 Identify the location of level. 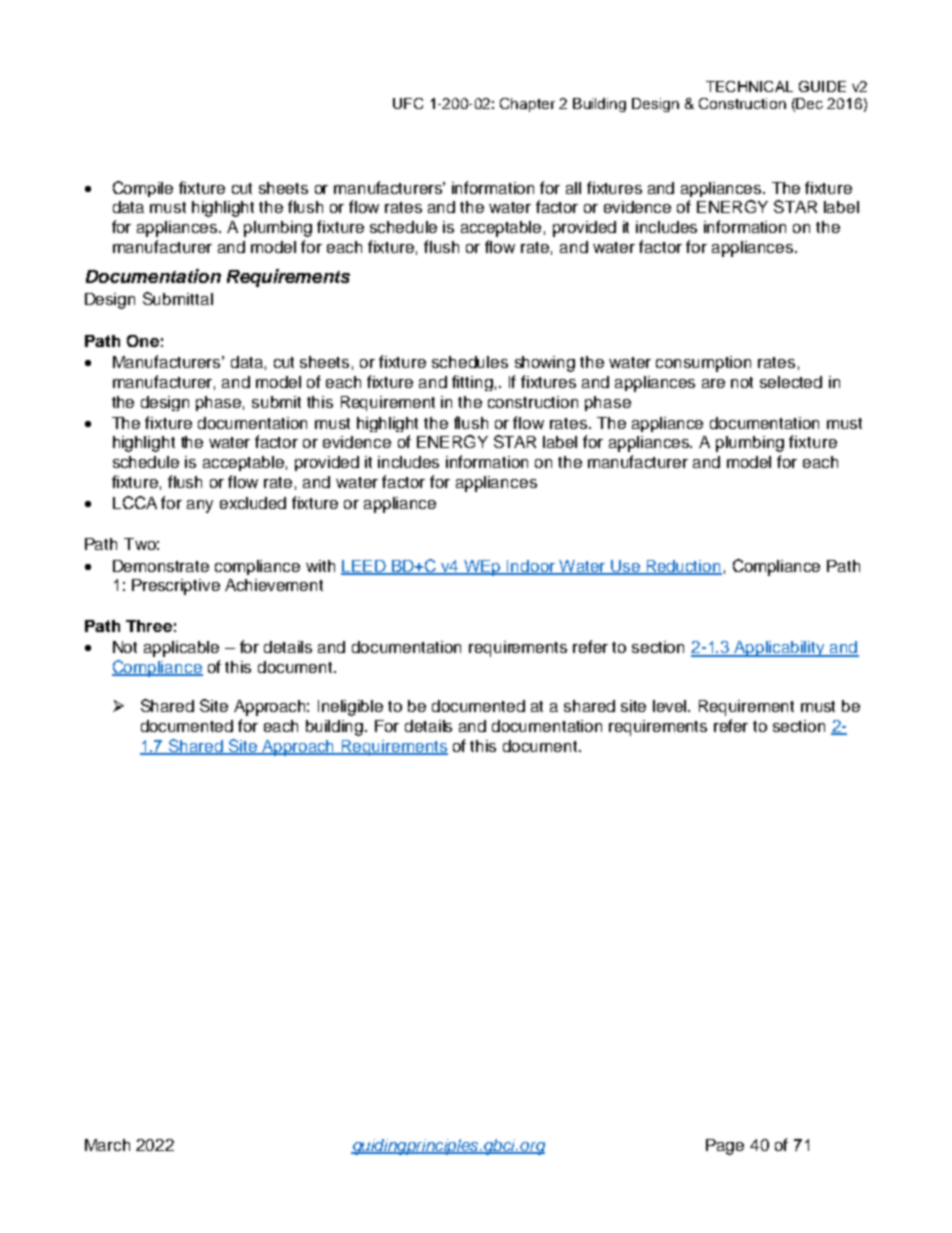
(671, 706).
